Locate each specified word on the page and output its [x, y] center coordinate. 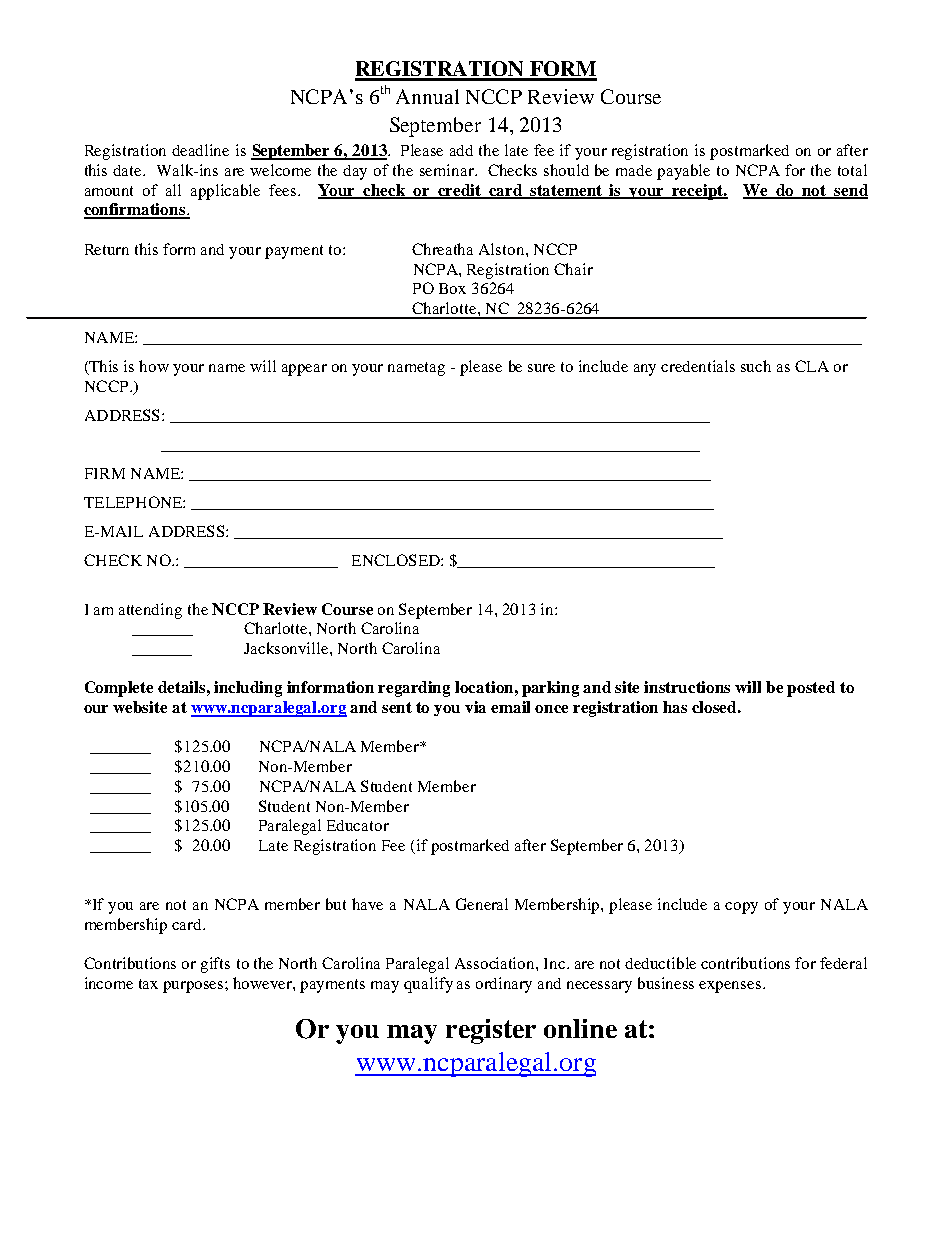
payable [683, 172]
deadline [200, 150]
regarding [414, 689]
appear [304, 370]
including [248, 689]
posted [811, 689]
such [756, 366]
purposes [194, 987]
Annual [427, 96]
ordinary [504, 985]
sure [541, 368]
